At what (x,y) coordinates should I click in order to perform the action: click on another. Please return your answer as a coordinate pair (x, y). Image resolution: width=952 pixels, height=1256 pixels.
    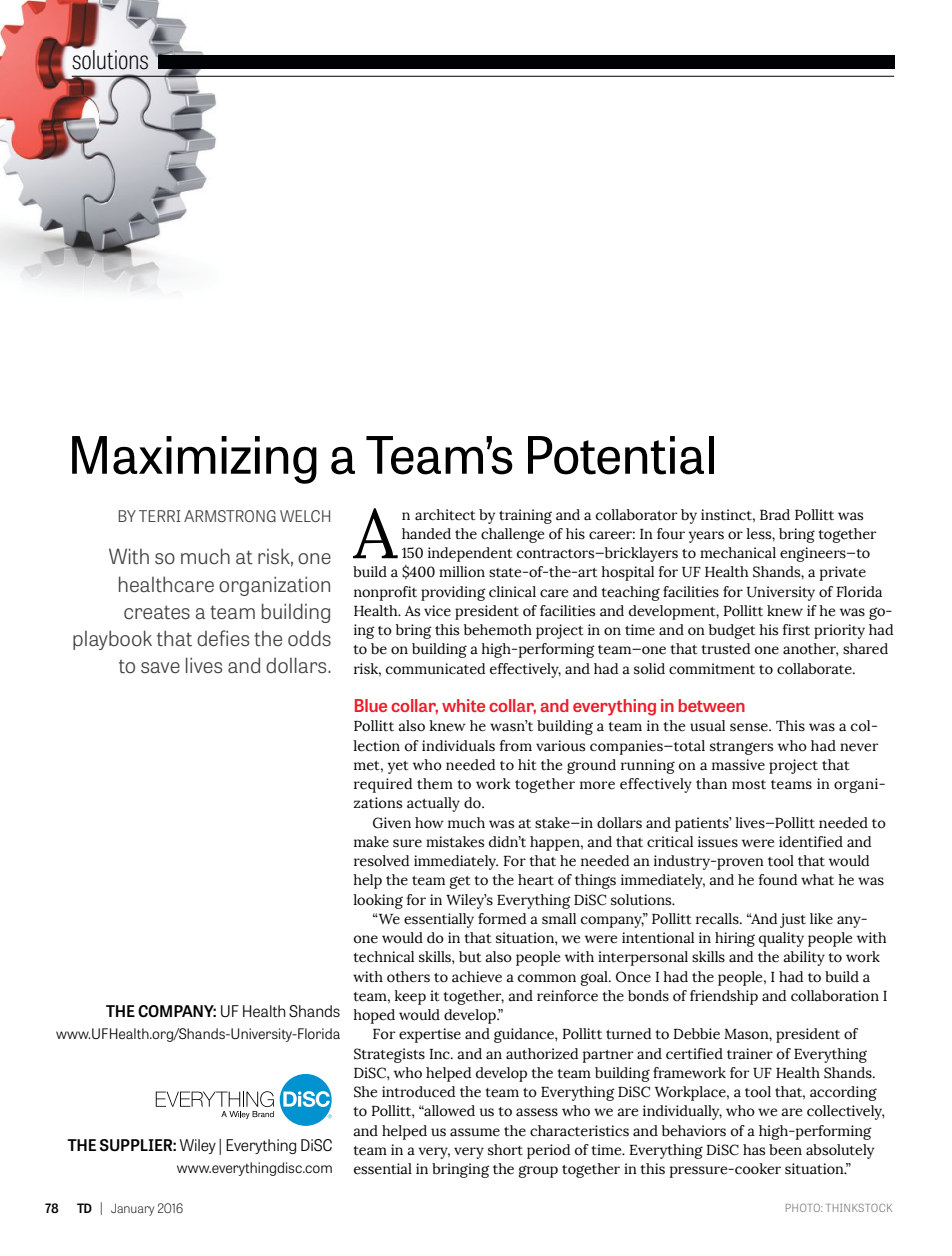
    Looking at the image, I should click on (810, 649).
